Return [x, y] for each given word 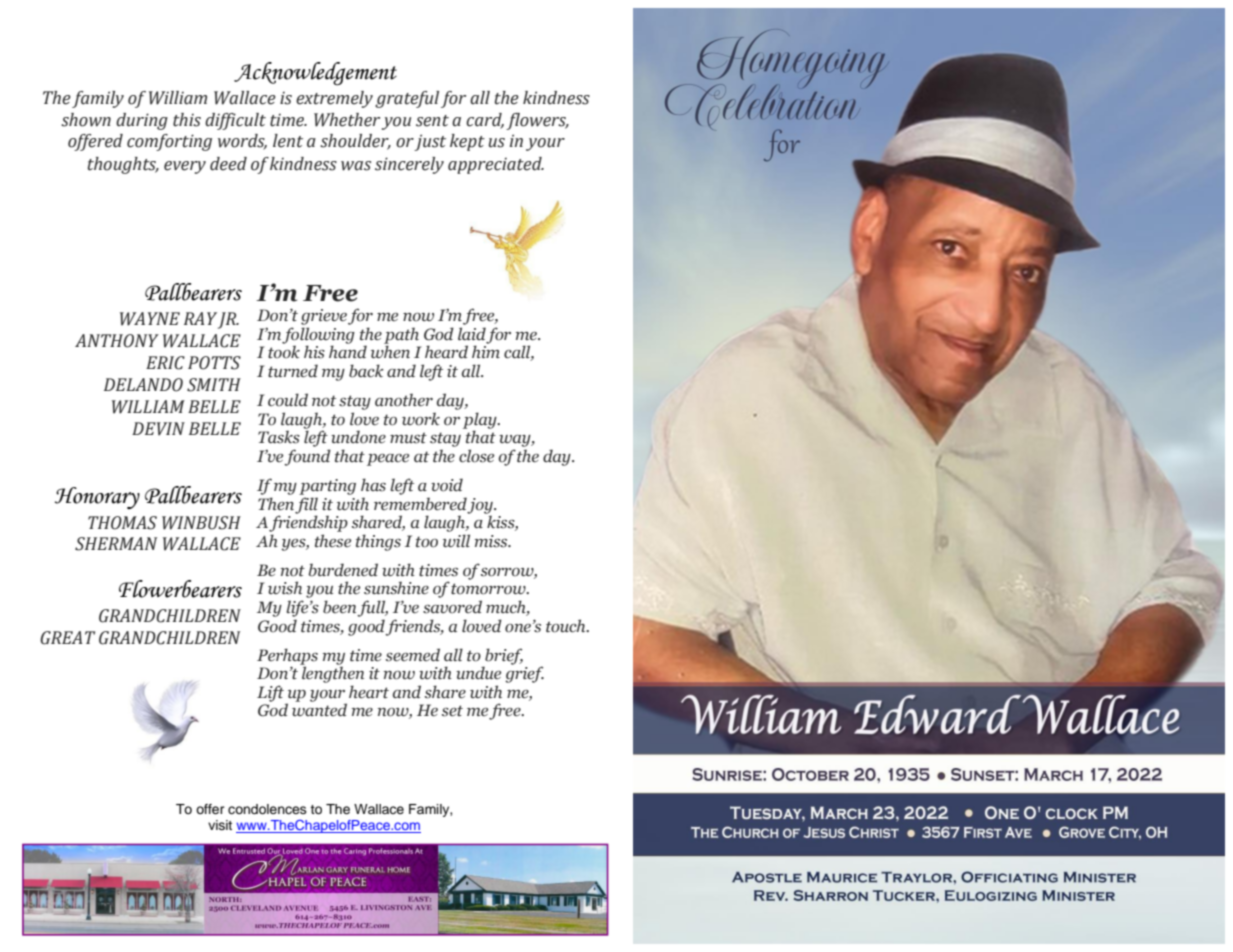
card [485, 120]
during [142, 121]
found [307, 457]
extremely [334, 99]
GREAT [67, 638]
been [341, 608]
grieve [324, 317]
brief [503, 657]
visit [220, 825]
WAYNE [150, 319]
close [476, 456]
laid [472, 334]
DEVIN [158, 429]
